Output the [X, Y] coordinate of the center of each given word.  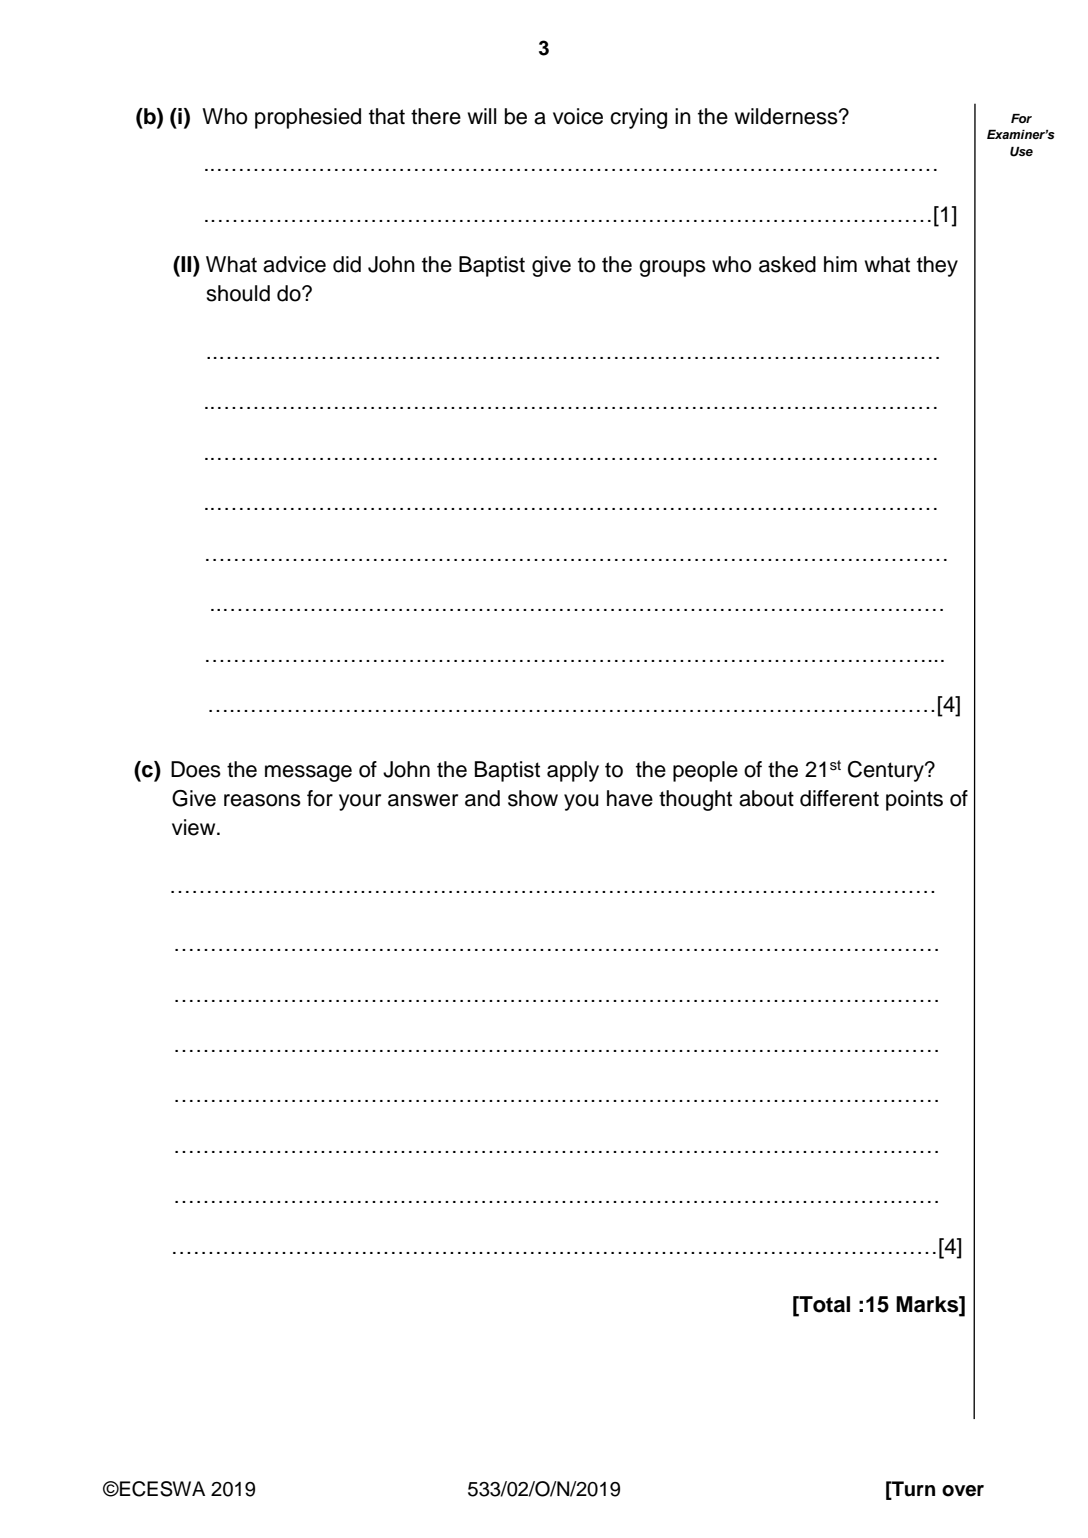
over [963, 1491]
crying [638, 118]
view [195, 827]
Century [887, 771]
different [839, 798]
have [630, 798]
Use [1021, 152]
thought [695, 800]
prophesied [308, 118]
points [914, 800]
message [308, 773]
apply [573, 771]
